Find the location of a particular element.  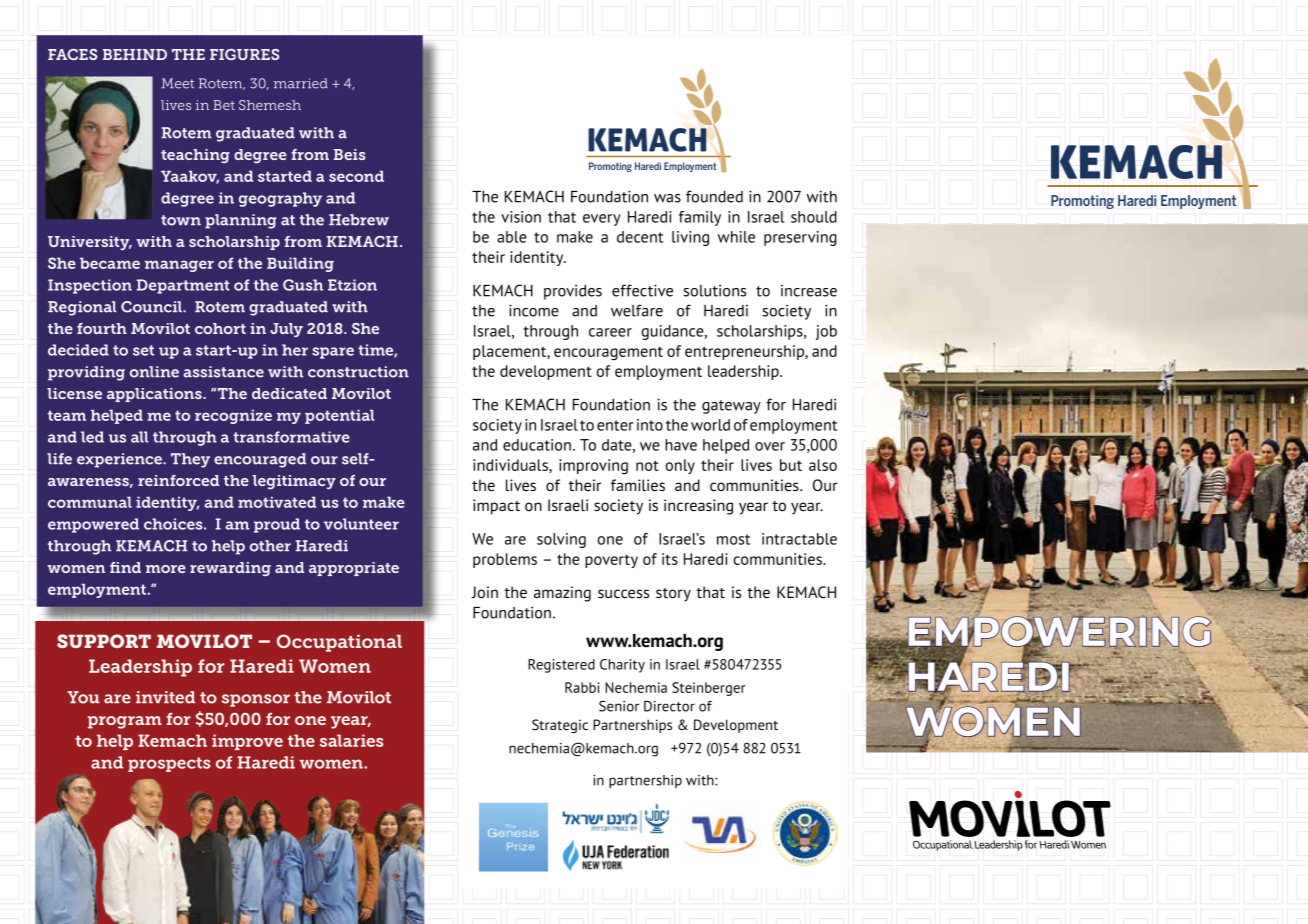

vision is located at coordinates (521, 217).
